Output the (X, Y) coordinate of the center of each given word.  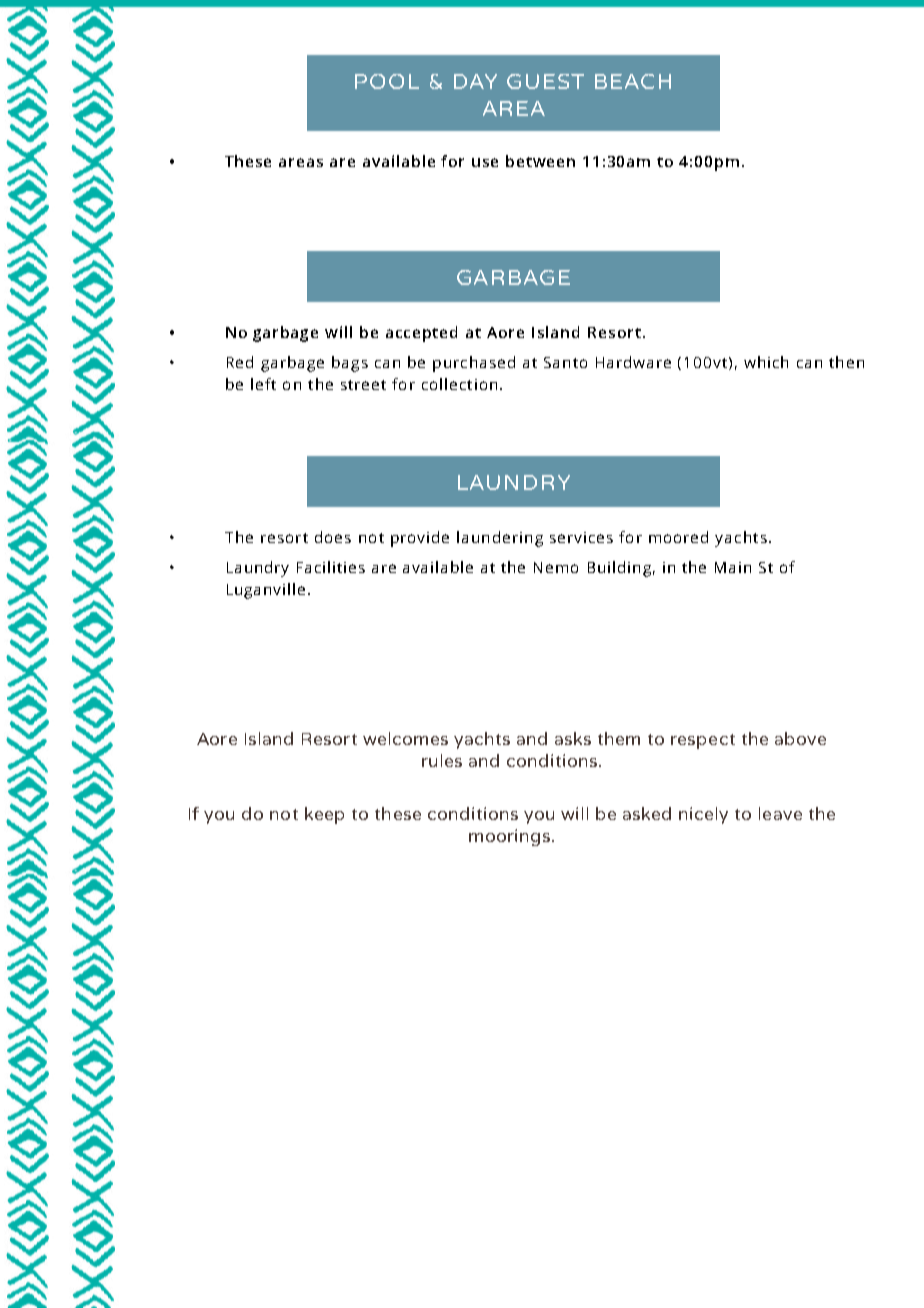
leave (780, 813)
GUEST (545, 81)
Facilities (331, 567)
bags (350, 364)
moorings (509, 837)
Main (733, 567)
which (766, 362)
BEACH (633, 81)
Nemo (556, 567)
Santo (565, 362)
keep (324, 815)
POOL (387, 81)
